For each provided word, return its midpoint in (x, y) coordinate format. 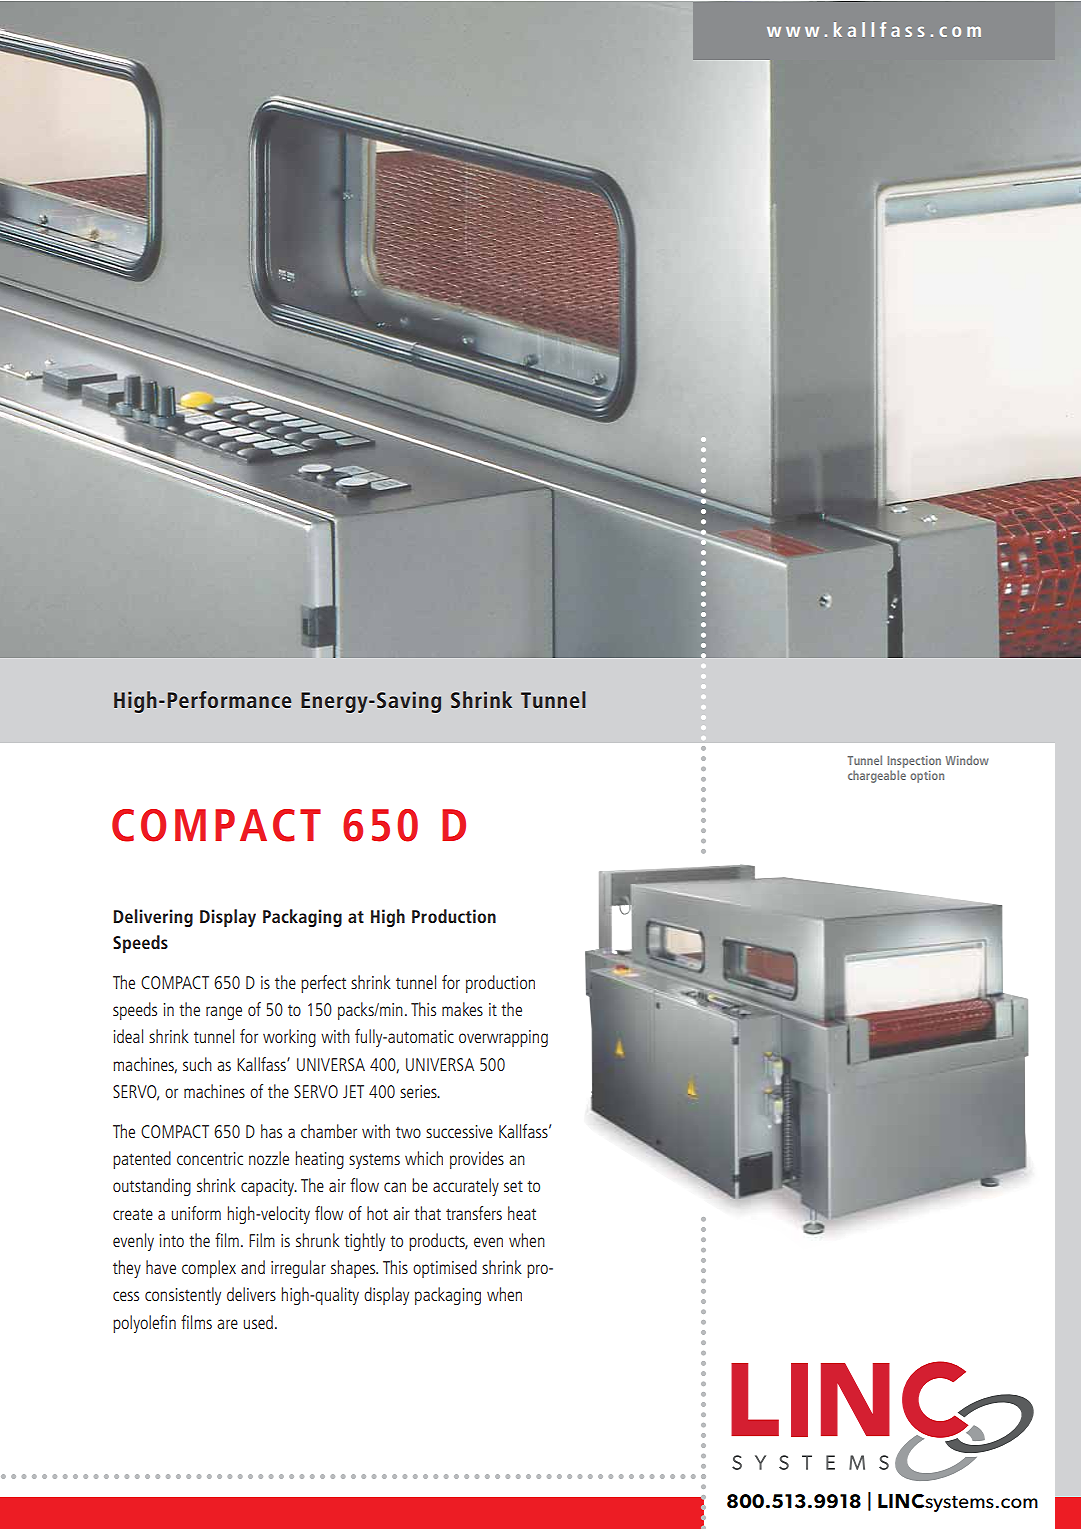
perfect (323, 984)
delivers (251, 1294)
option (927, 777)
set (513, 1186)
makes (462, 1009)
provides (477, 1160)
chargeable (877, 776)
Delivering (153, 918)
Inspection (914, 762)
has (271, 1131)
